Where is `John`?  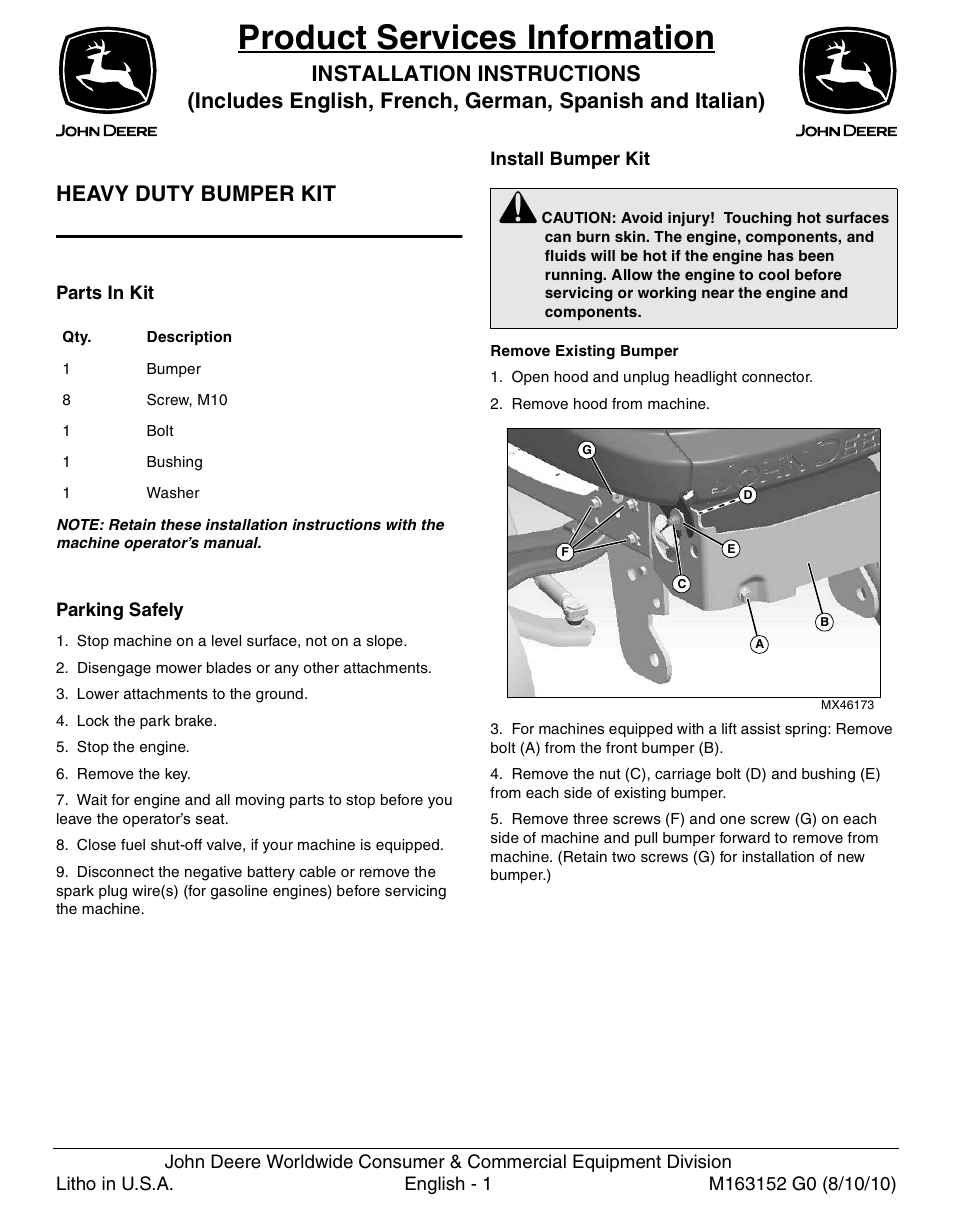
John is located at coordinates (184, 1161).
